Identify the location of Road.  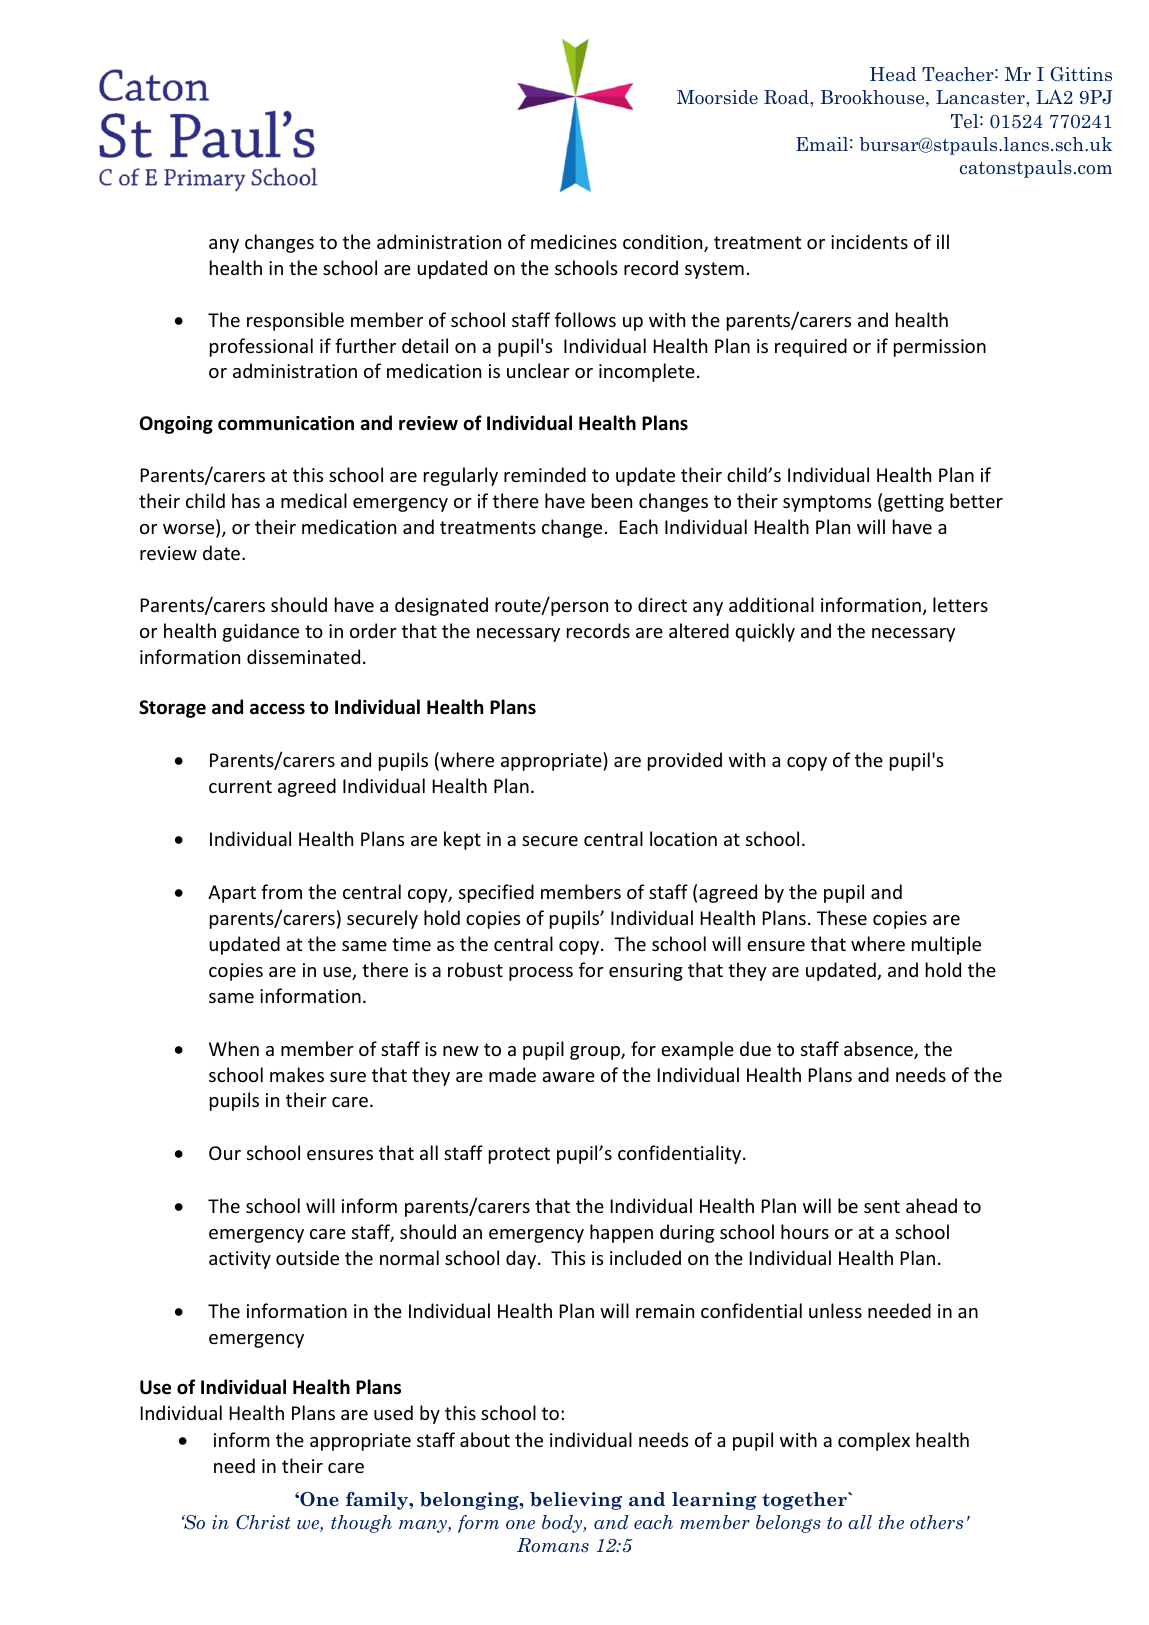
(787, 97).
